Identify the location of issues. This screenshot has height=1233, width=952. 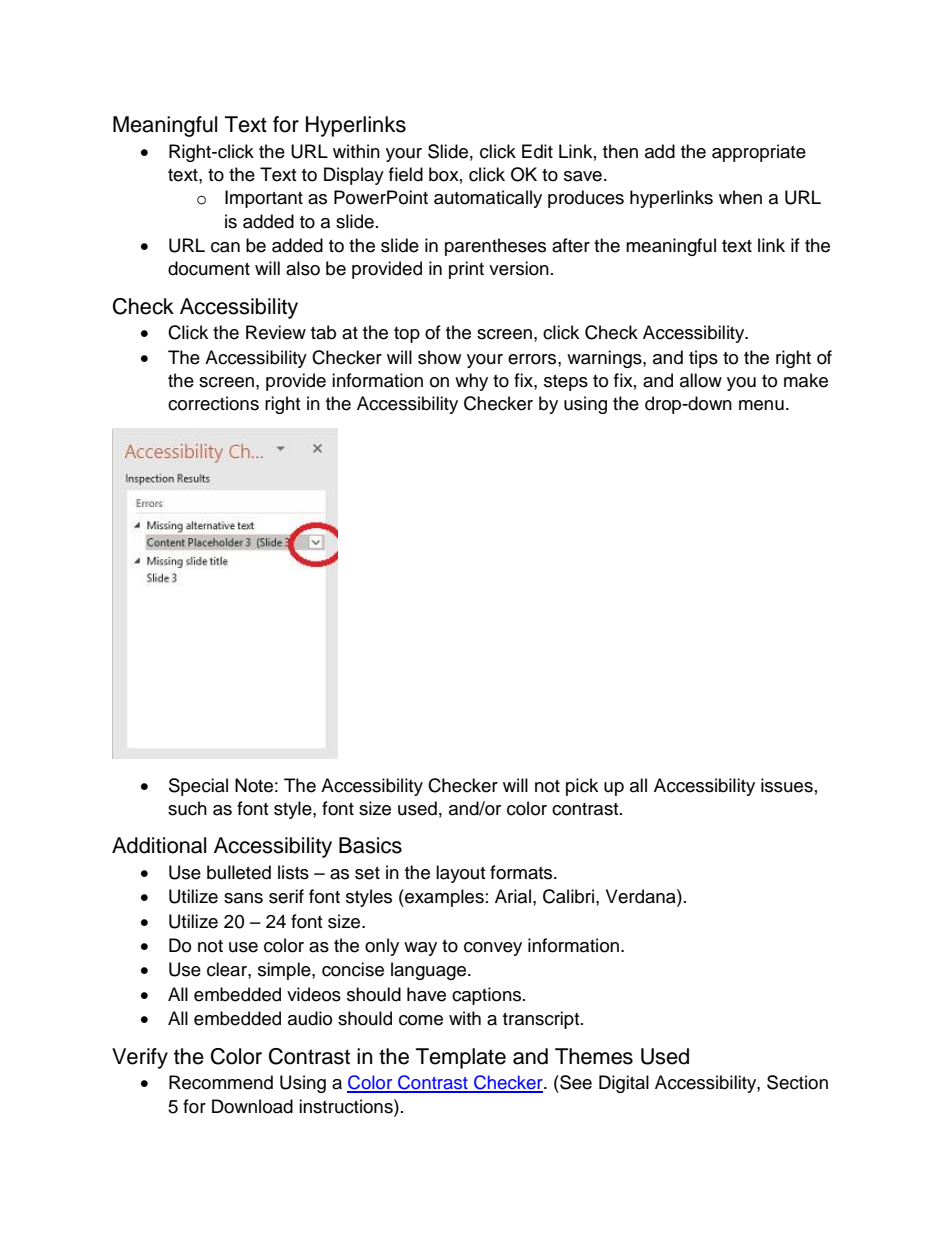
(787, 785).
